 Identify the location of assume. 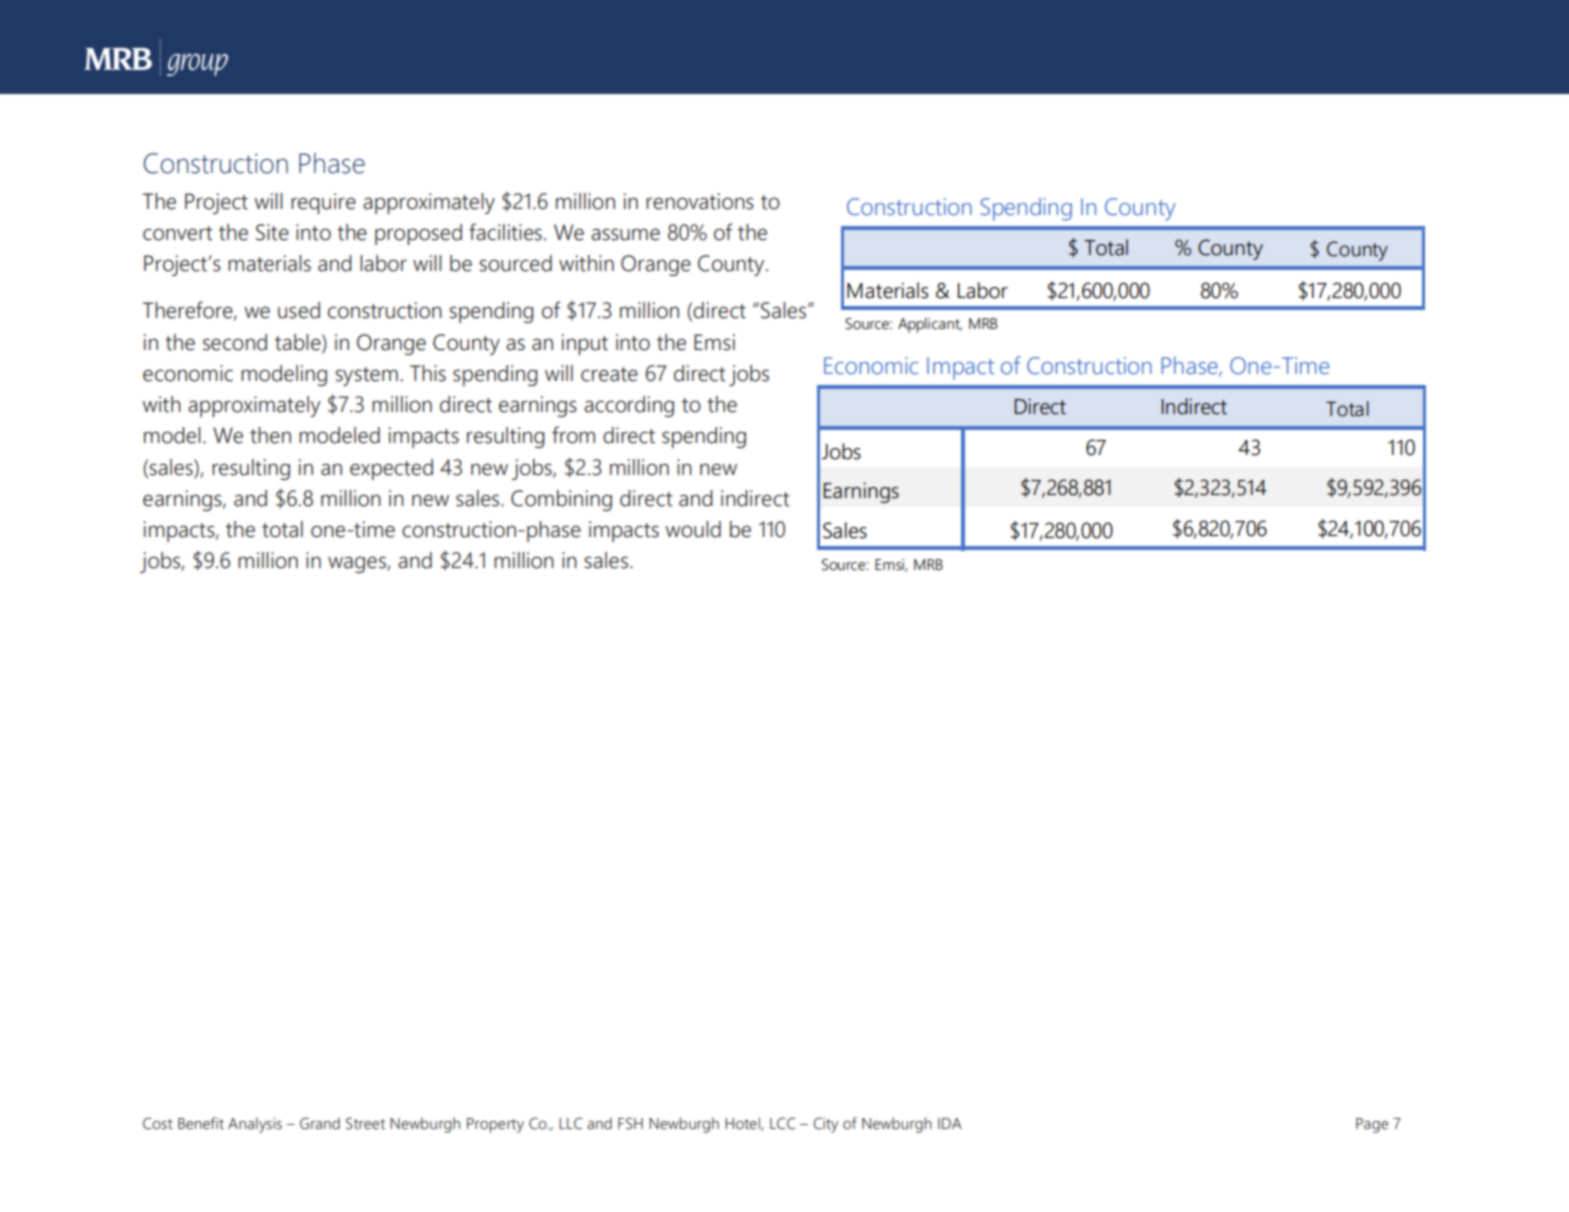
(625, 234).
